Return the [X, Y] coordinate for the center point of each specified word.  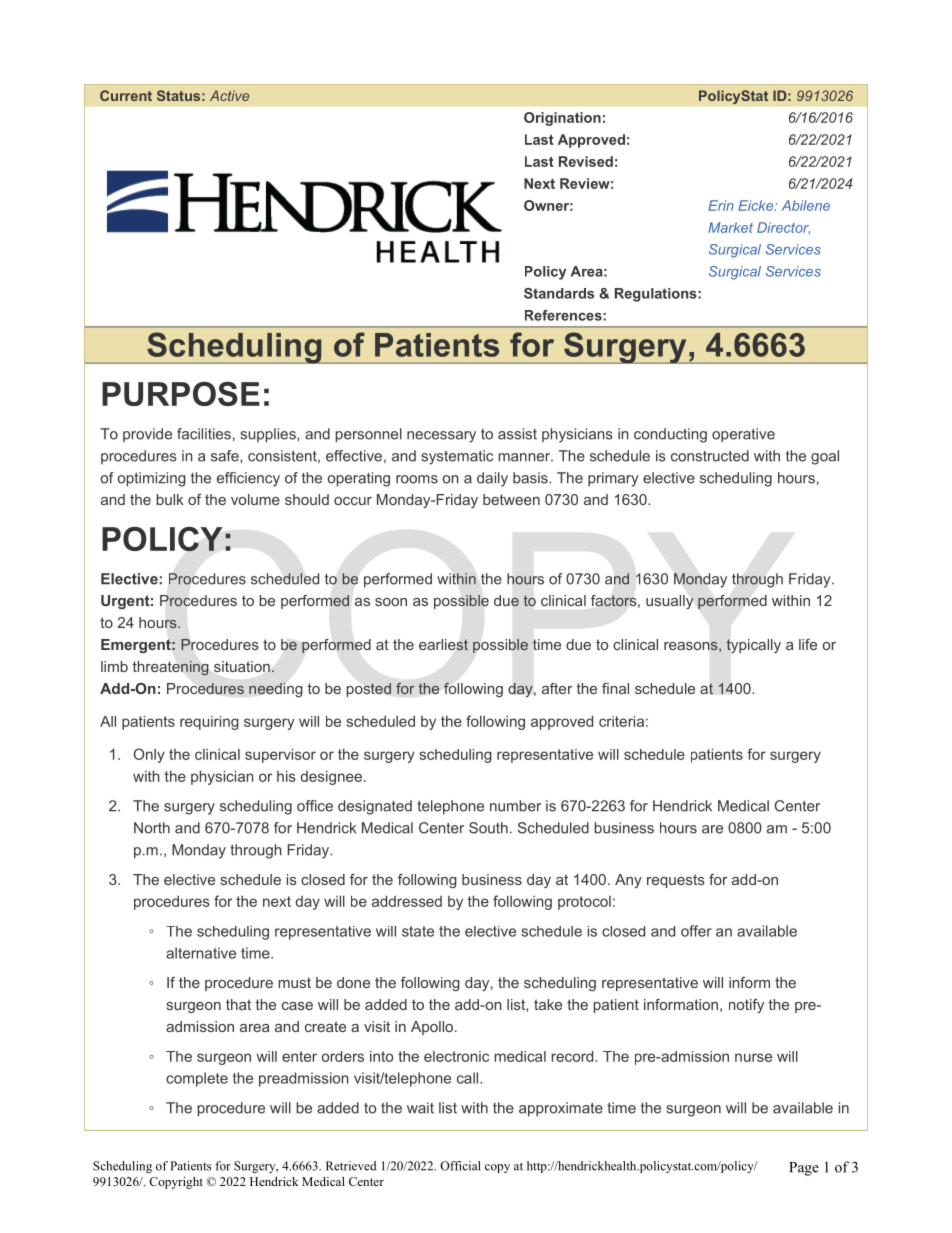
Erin [721, 205]
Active [229, 95]
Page [804, 1169]
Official [460, 1166]
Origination [562, 119]
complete [197, 1079]
